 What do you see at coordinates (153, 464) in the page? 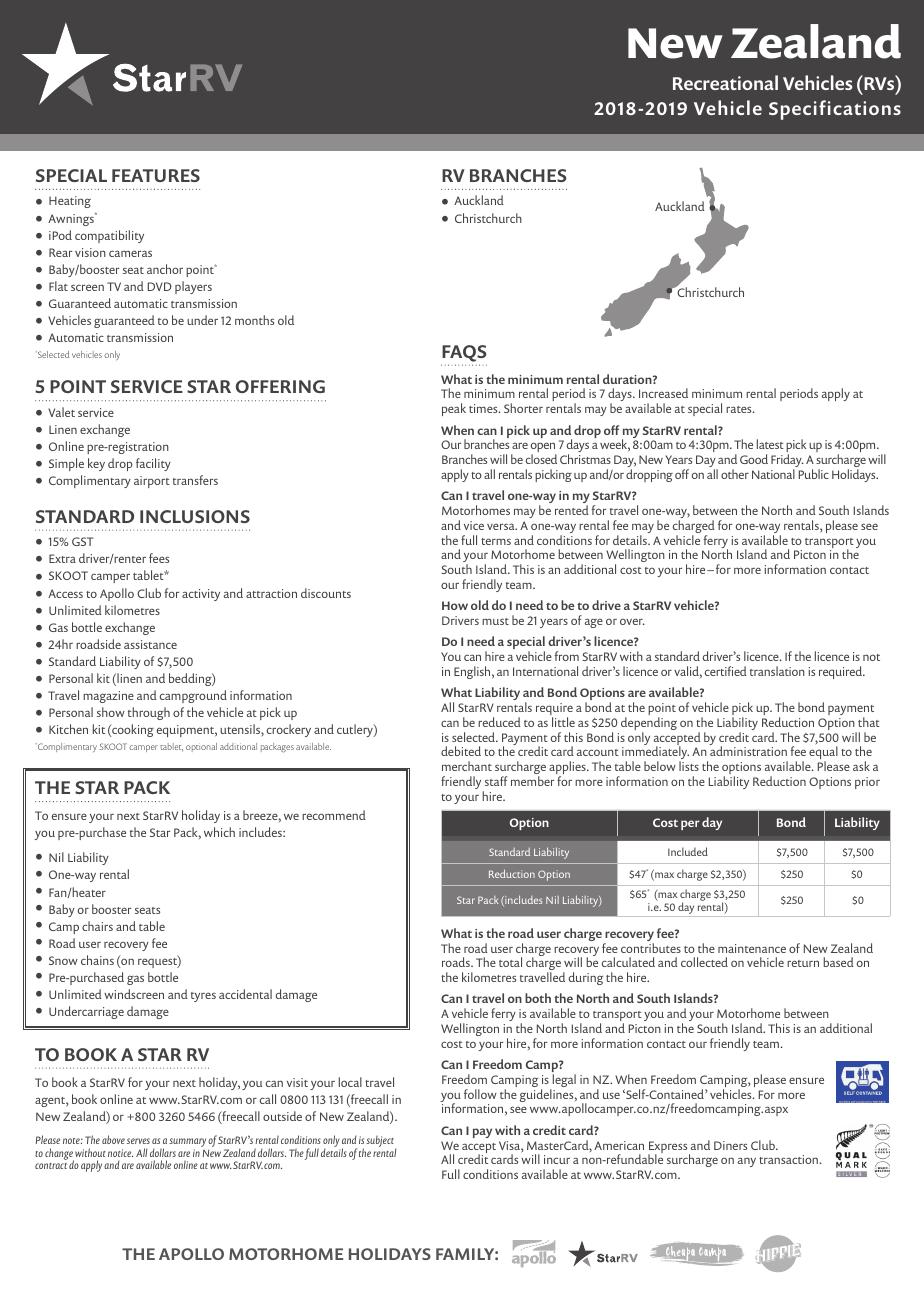
I see `facility` at bounding box center [153, 464].
